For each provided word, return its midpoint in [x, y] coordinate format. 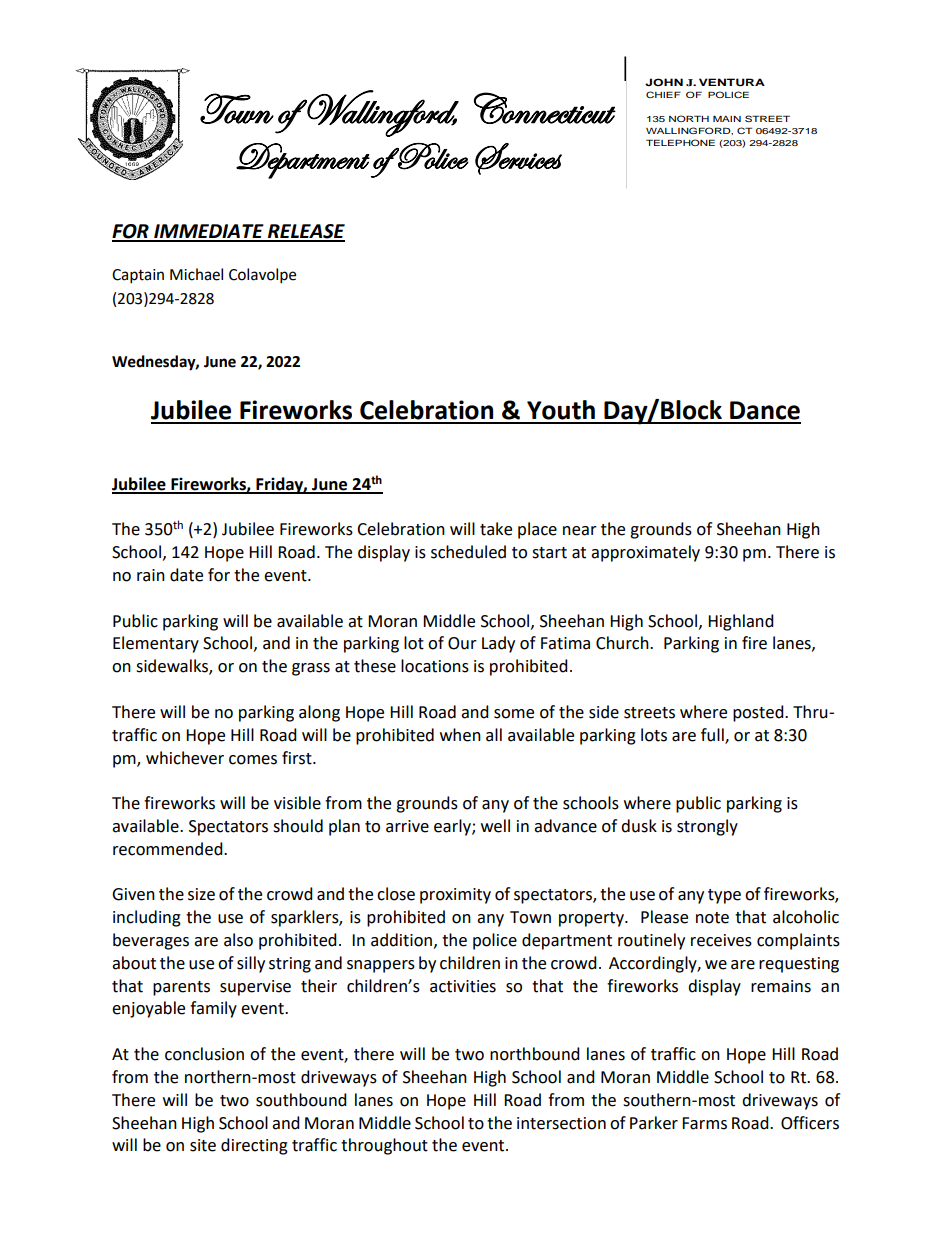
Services [518, 159]
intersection [561, 1123]
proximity [455, 896]
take [496, 529]
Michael [196, 274]
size [201, 894]
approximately [645, 553]
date [186, 575]
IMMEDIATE [209, 232]
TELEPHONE [680, 142]
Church [623, 643]
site [203, 1145]
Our [462, 643]
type [724, 896]
